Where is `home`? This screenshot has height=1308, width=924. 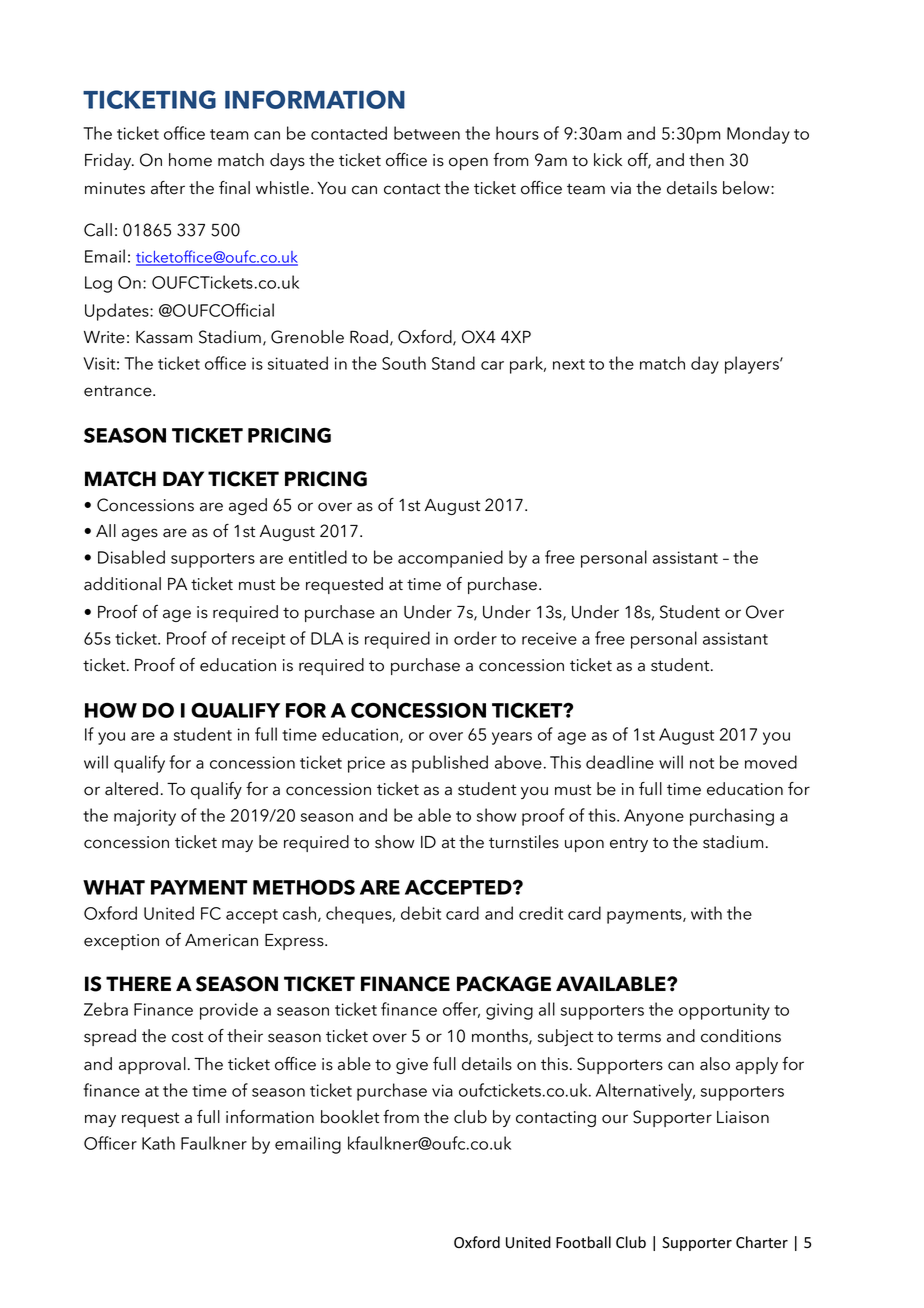
home is located at coordinates (190, 160).
